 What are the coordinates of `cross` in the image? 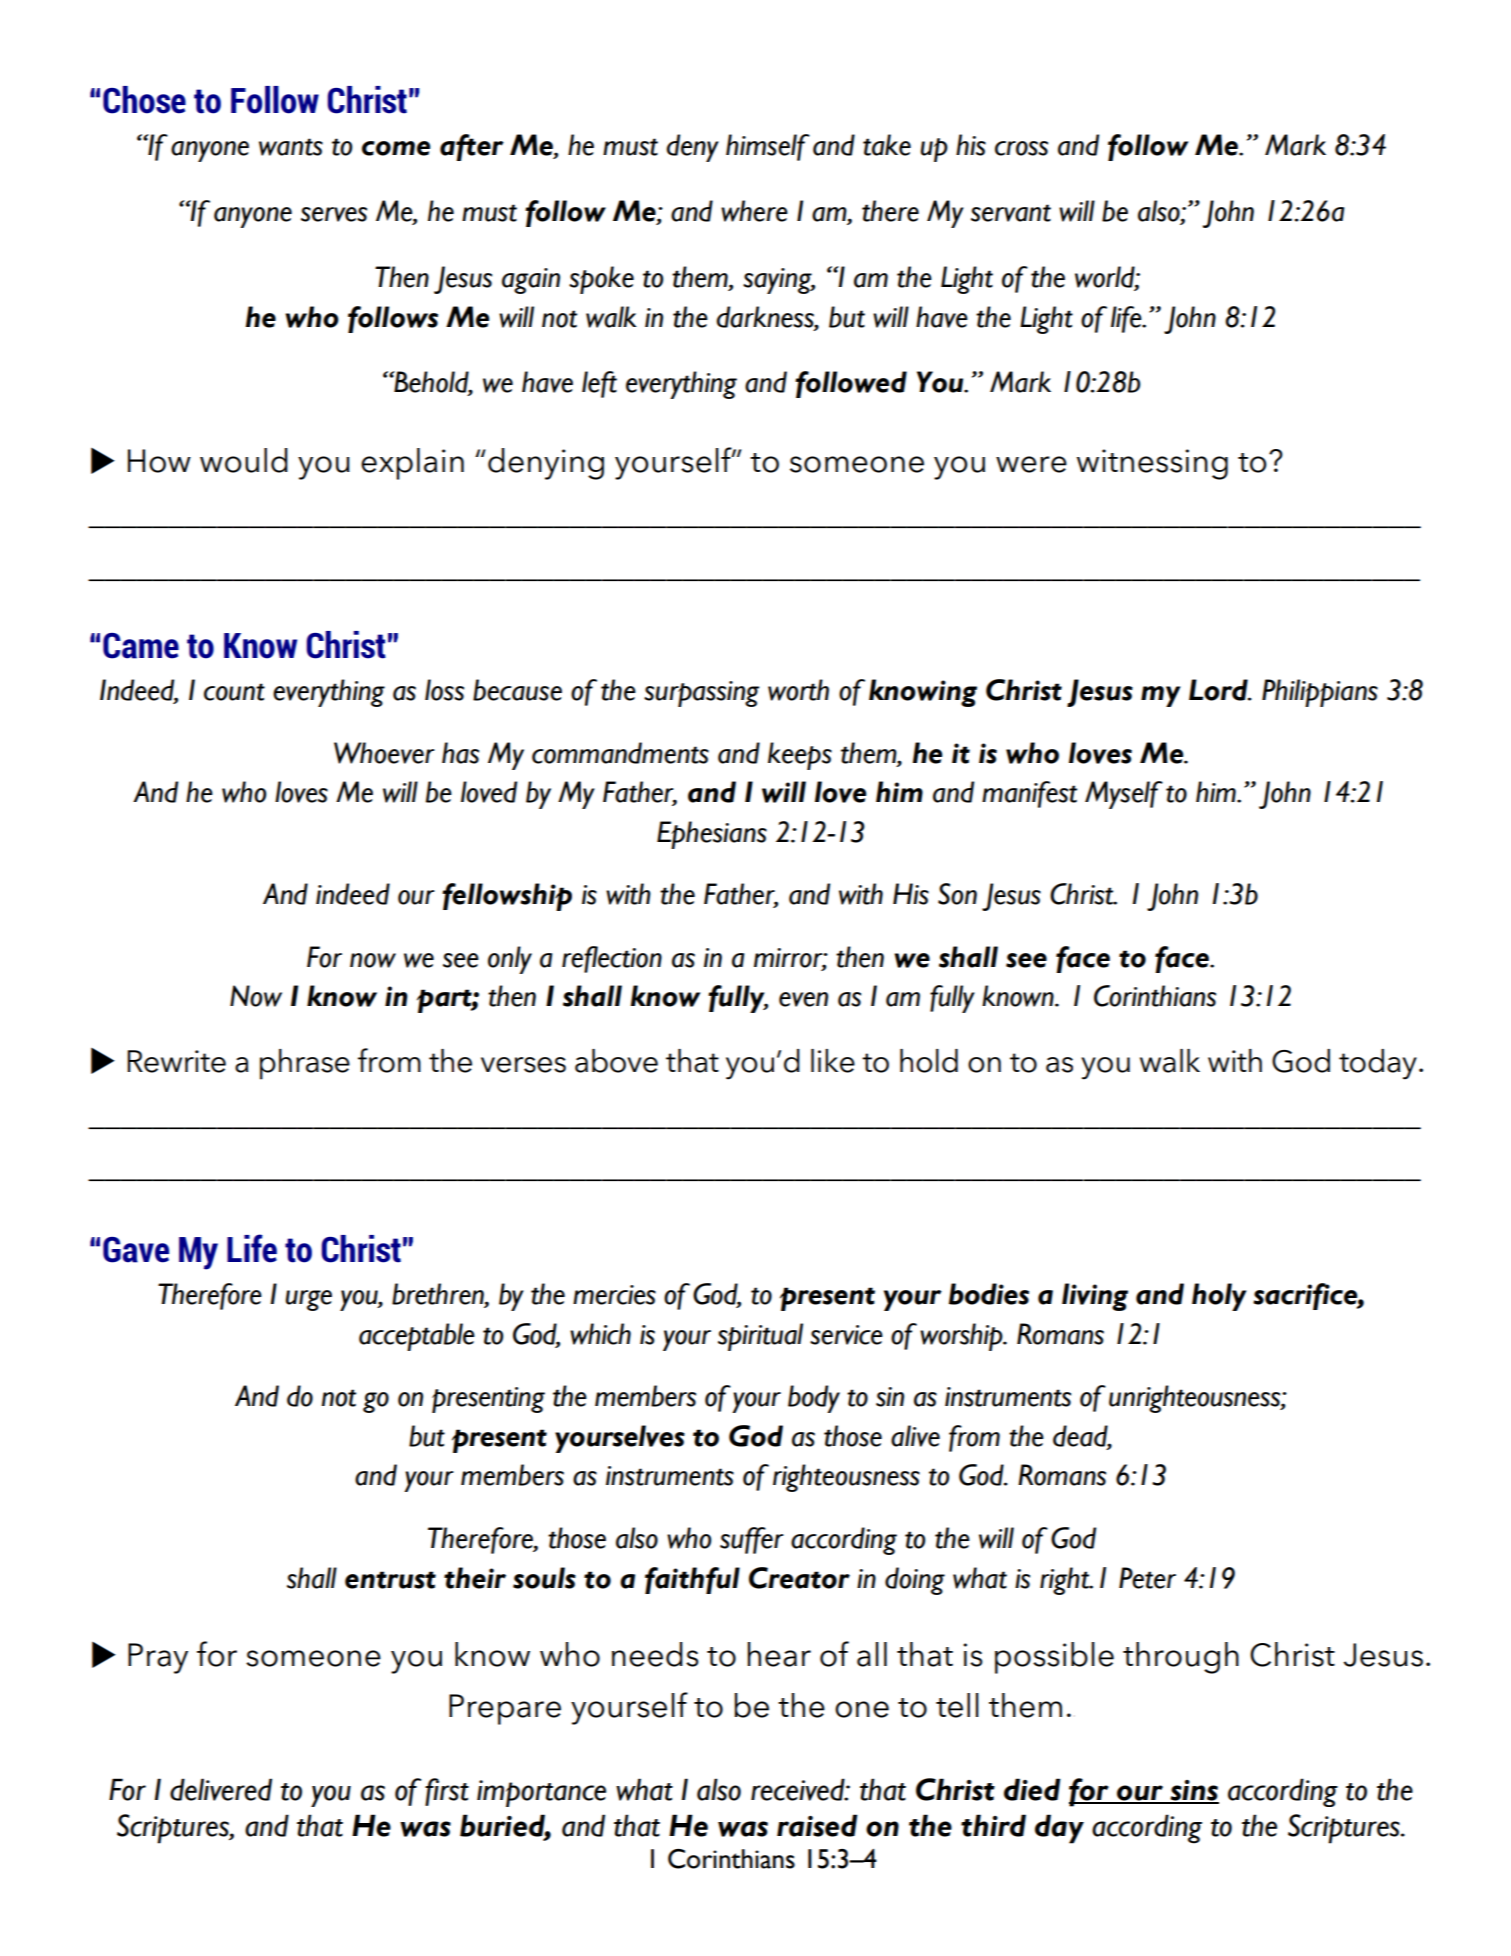 It's located at (1021, 148).
